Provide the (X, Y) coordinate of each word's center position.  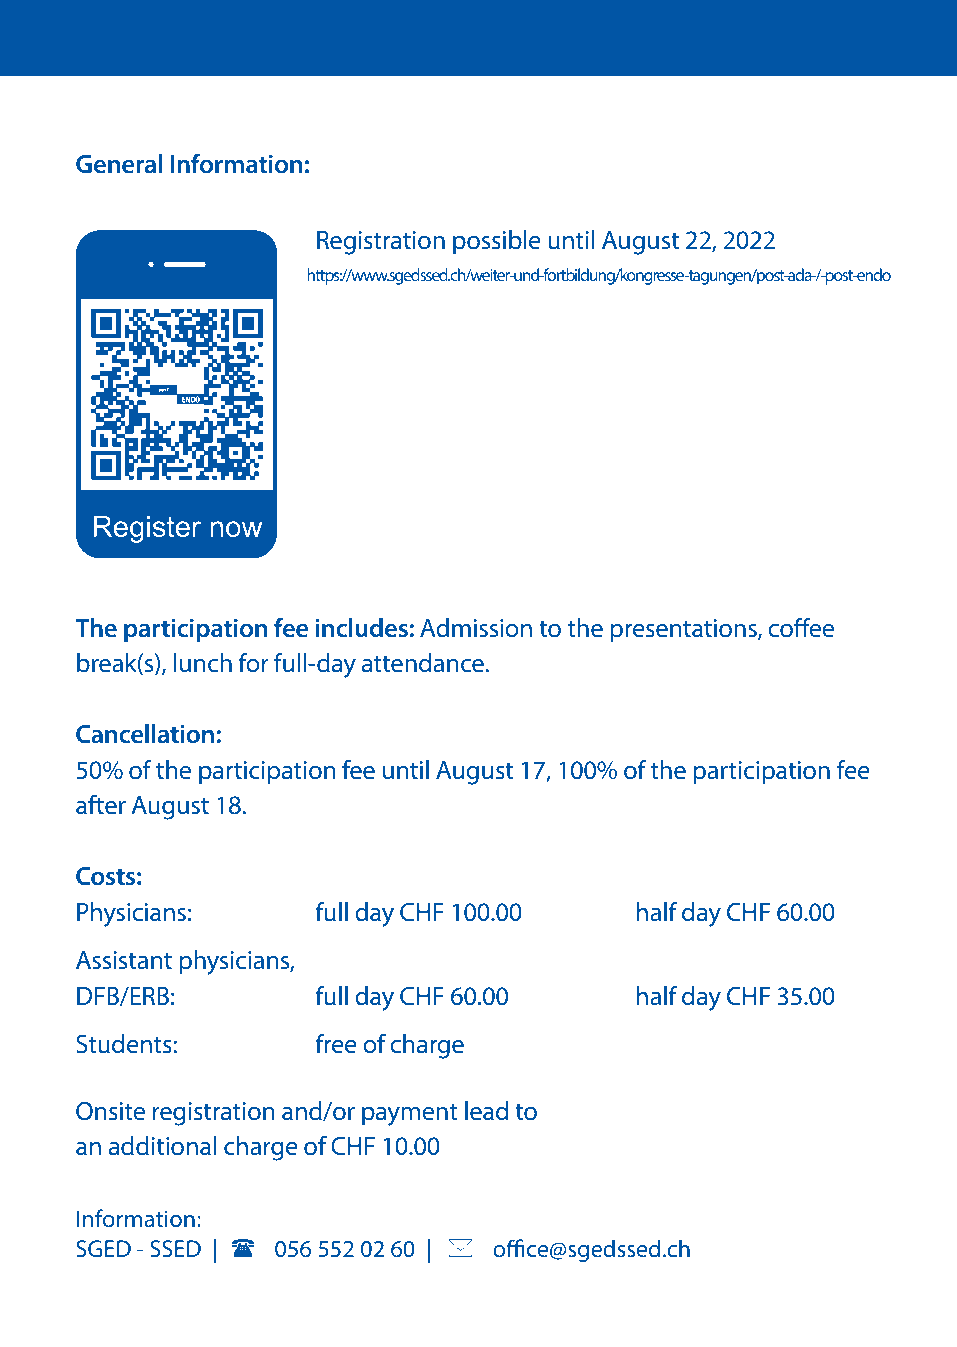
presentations (684, 631)
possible (497, 242)
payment (410, 1114)
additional (163, 1146)
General (119, 164)
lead (486, 1111)
